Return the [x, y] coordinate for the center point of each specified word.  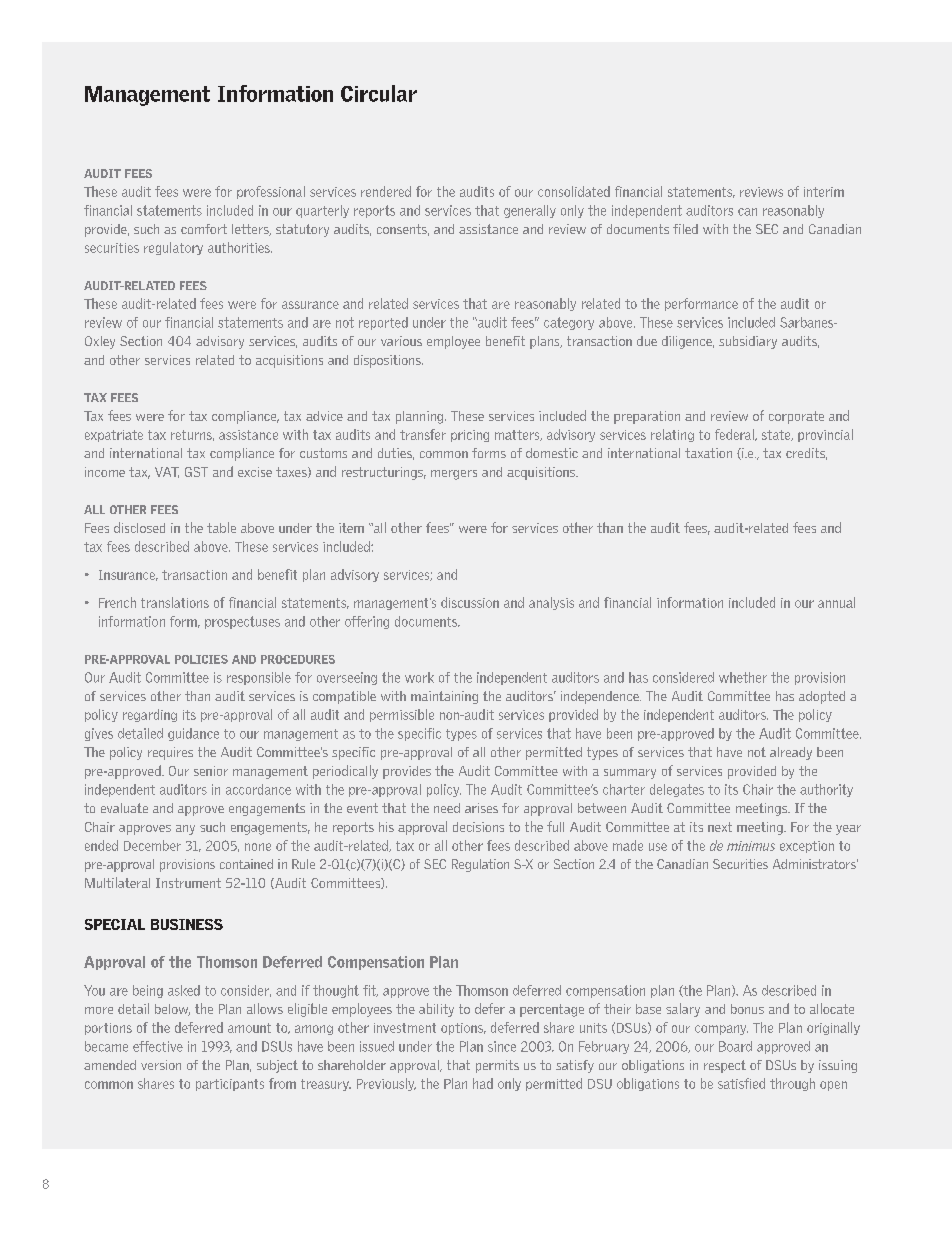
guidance [193, 734]
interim [824, 192]
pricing [470, 436]
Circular [379, 93]
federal [735, 435]
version [161, 1065]
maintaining [444, 697]
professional [271, 192]
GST [196, 472]
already [791, 753]
